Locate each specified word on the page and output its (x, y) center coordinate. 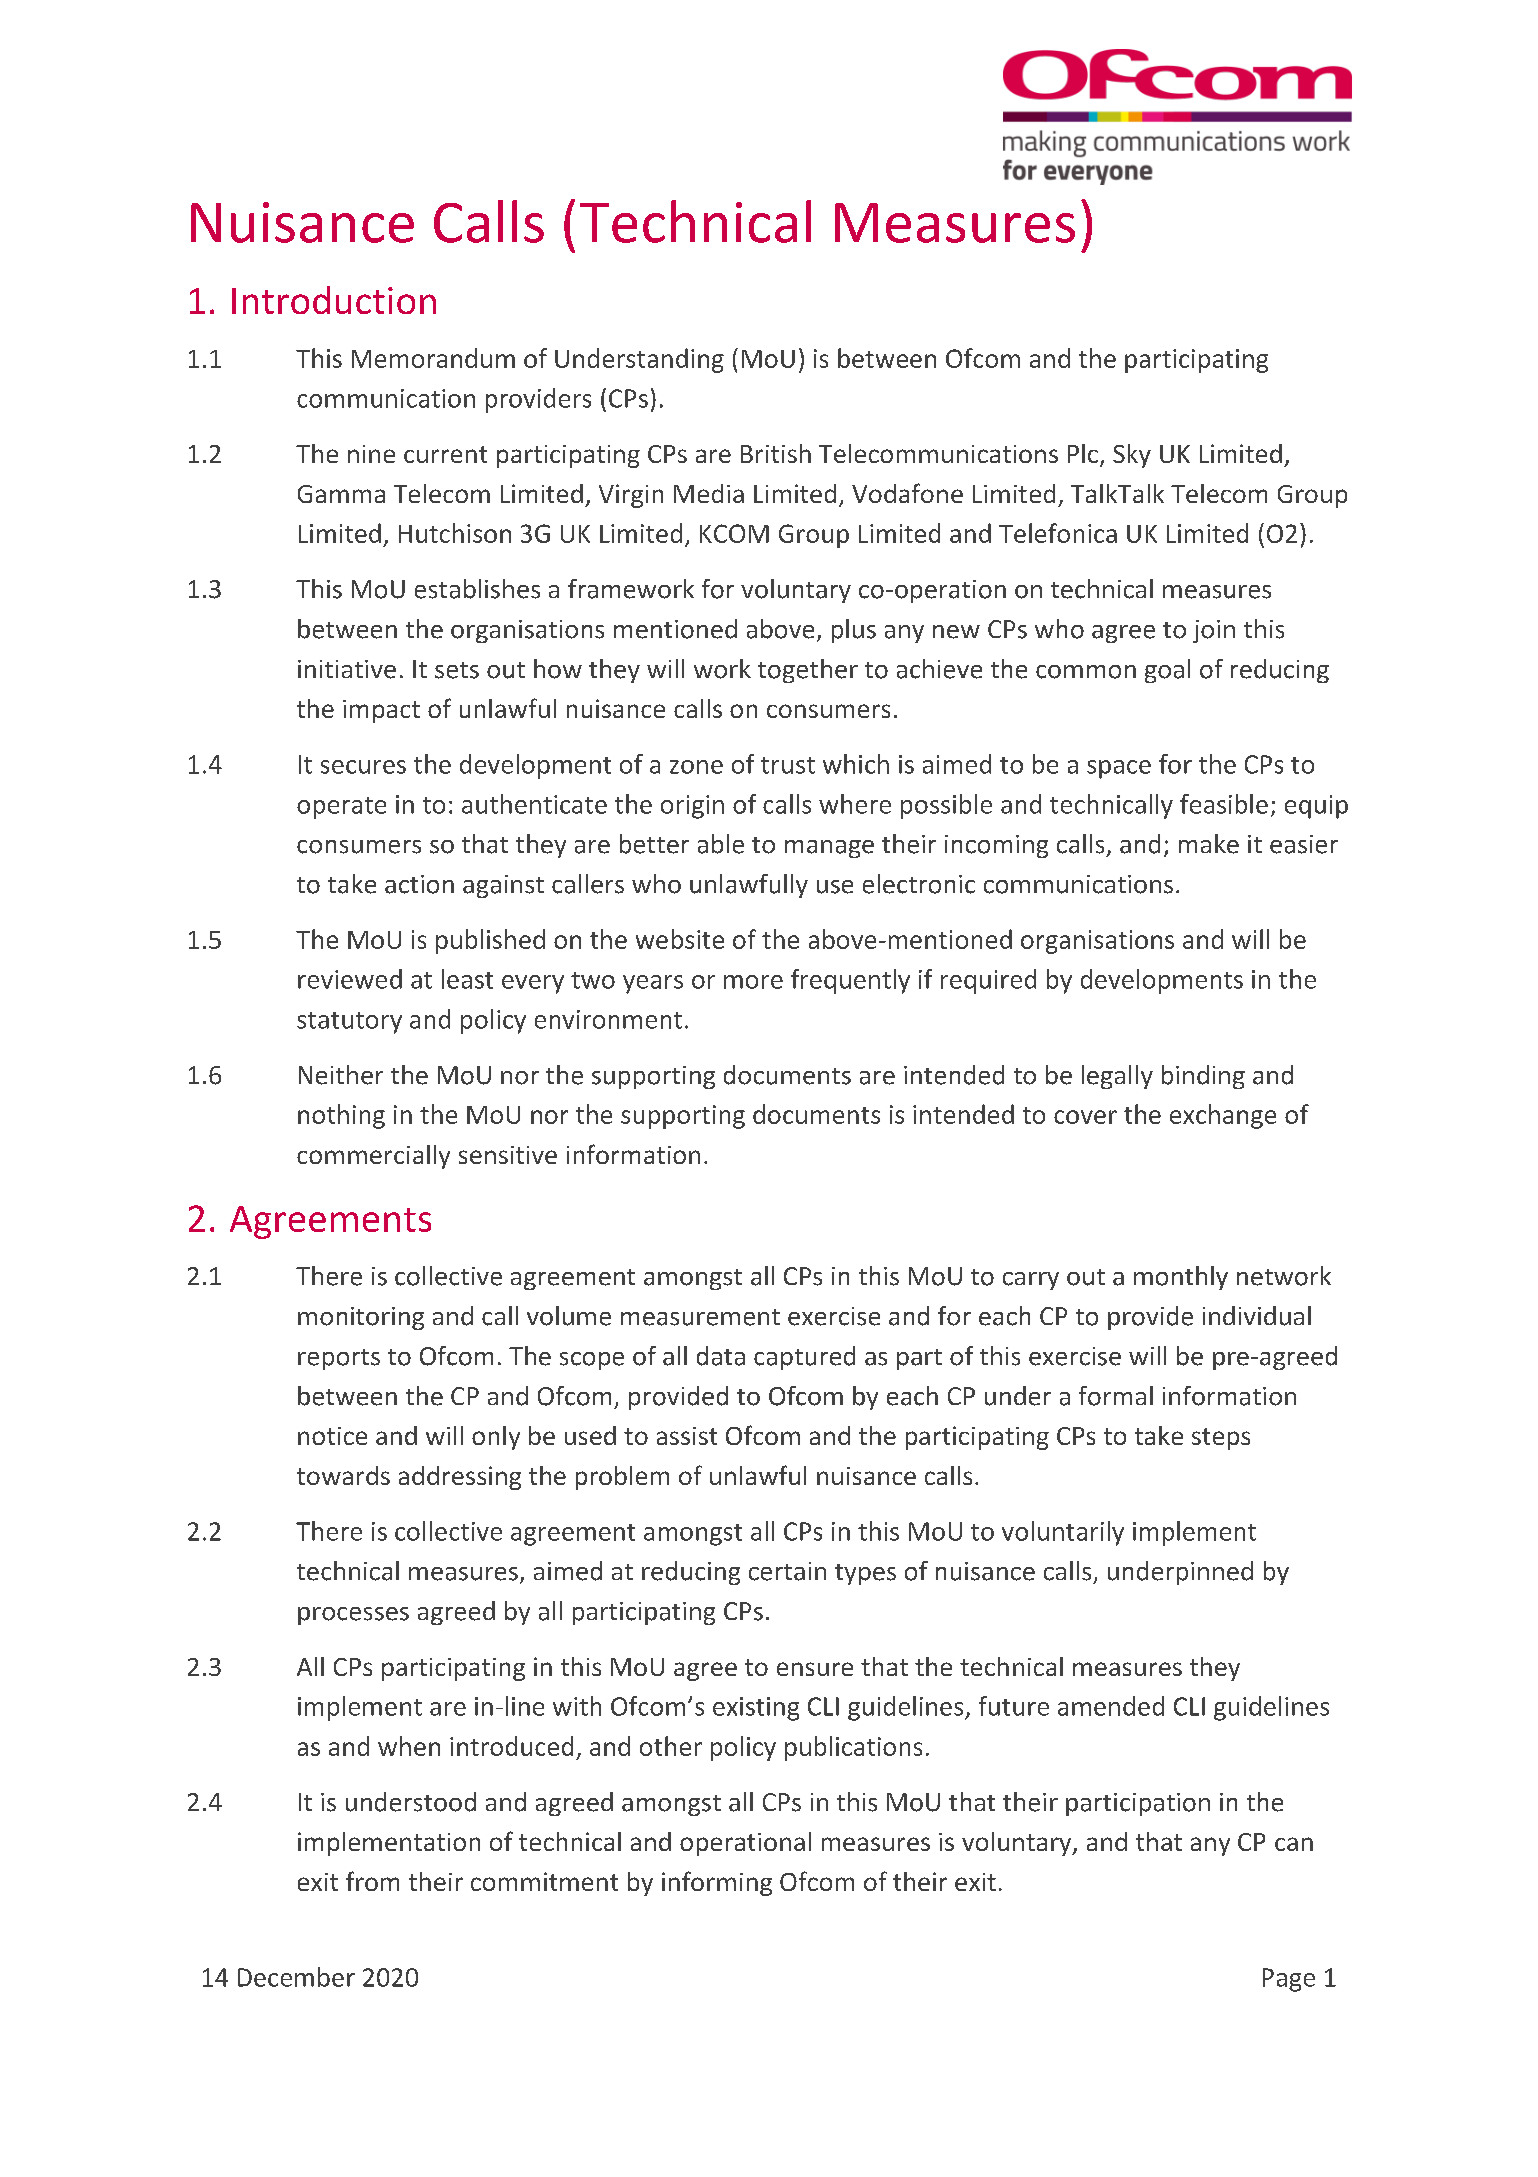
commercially (373, 1157)
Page (1289, 1980)
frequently (850, 981)
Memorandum (433, 358)
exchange (1223, 1116)
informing (717, 1883)
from (372, 1881)
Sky (1132, 456)
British (776, 453)
